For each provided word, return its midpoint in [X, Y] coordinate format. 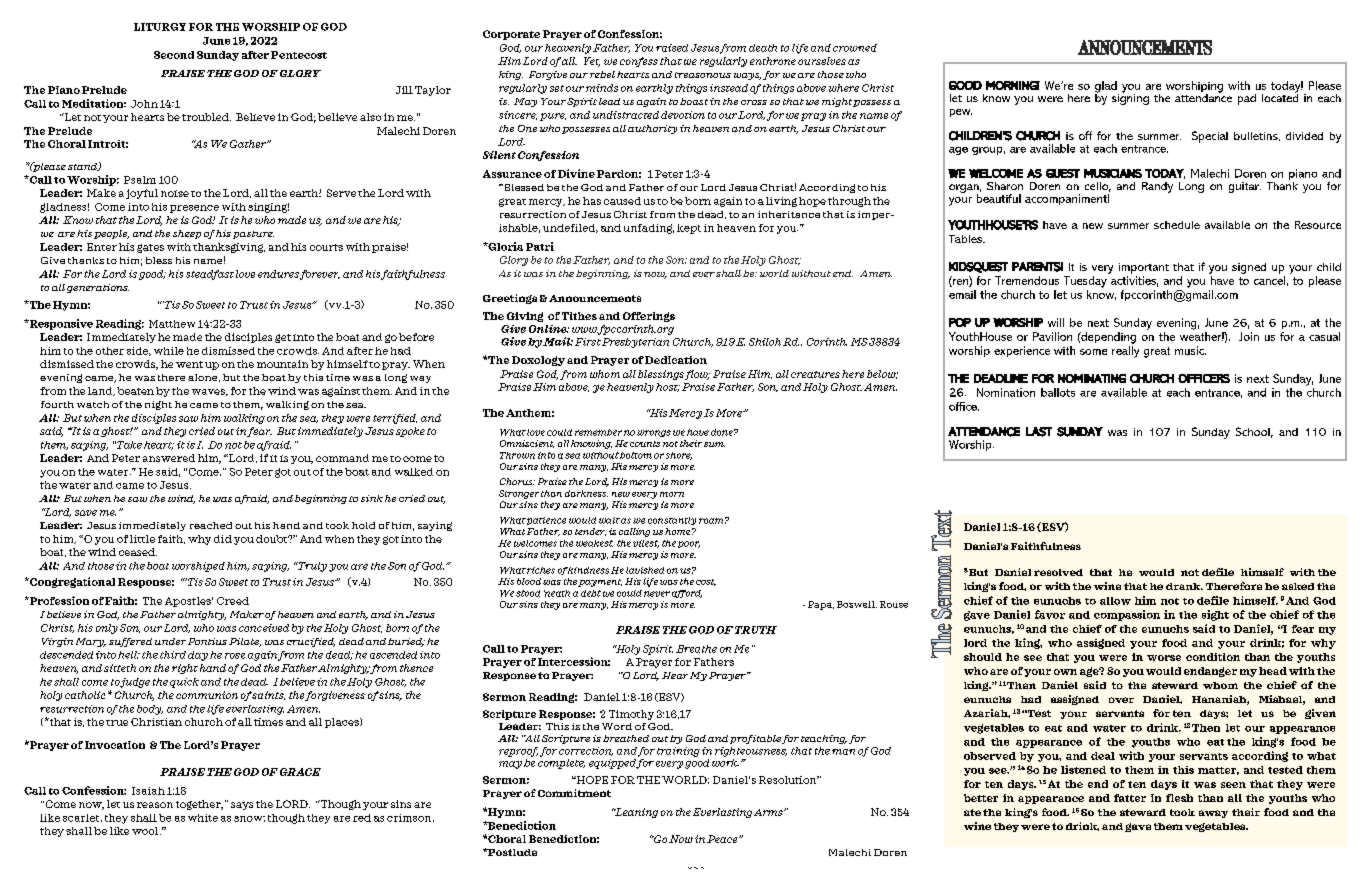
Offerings [649, 317]
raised [672, 48]
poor [689, 544]
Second [174, 55]
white [203, 818]
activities [1134, 281]
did [223, 539]
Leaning [635, 813]
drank [1184, 586]
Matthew [172, 324]
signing [1130, 98]
